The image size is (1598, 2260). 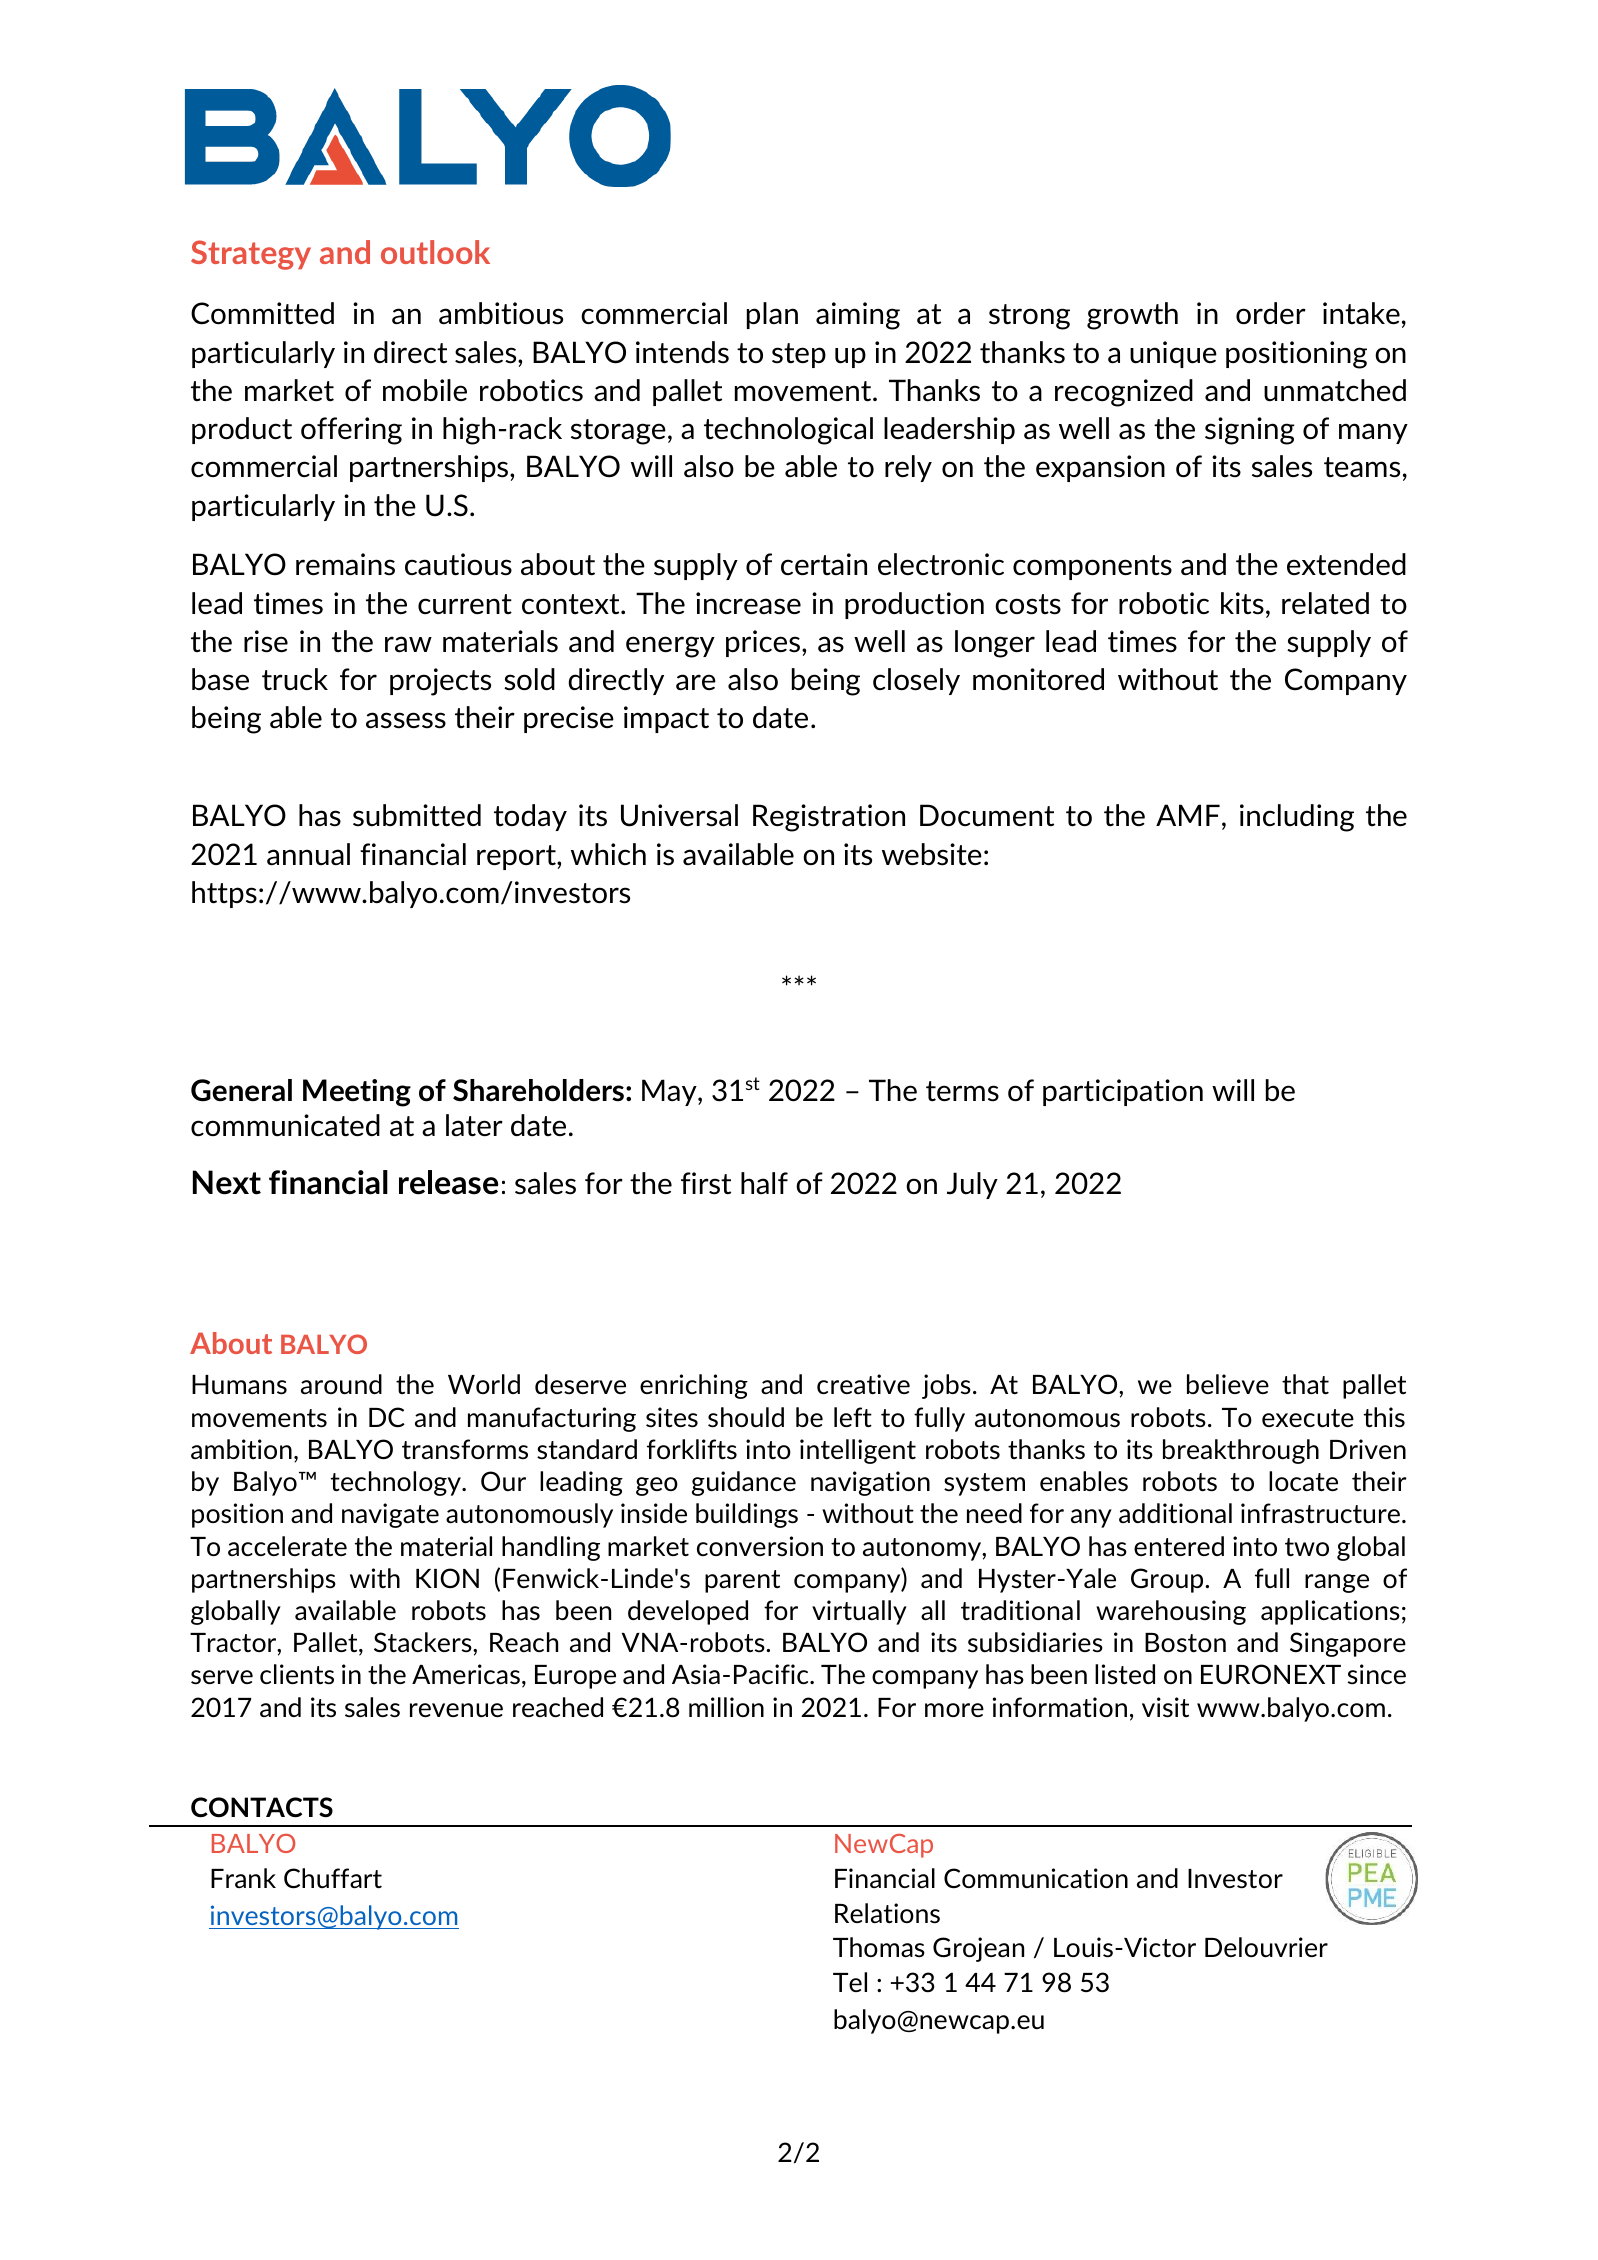 What do you see at coordinates (262, 313) in the screenshot?
I see `Committed` at bounding box center [262, 313].
